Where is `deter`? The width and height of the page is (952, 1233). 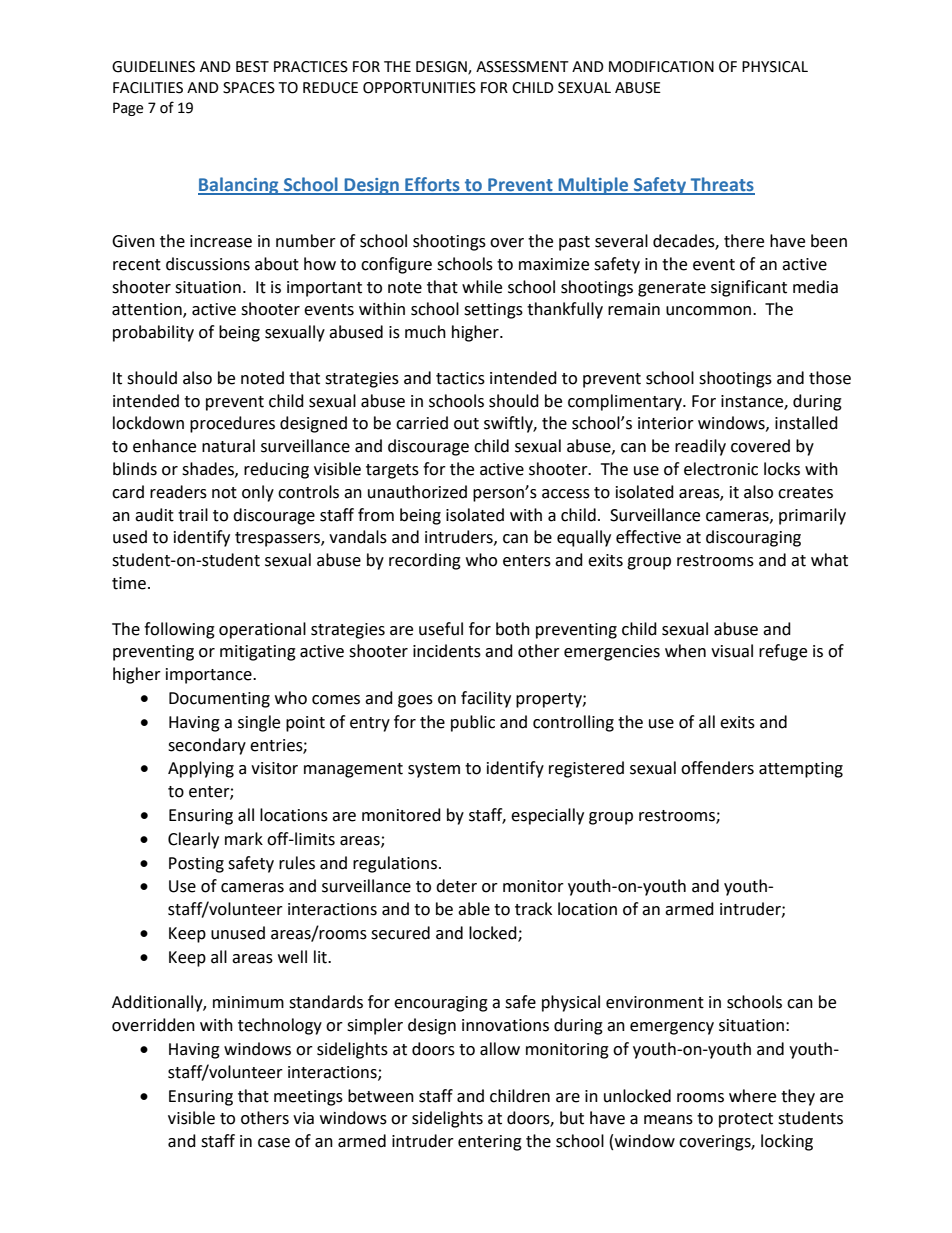 deter is located at coordinates (456, 886).
